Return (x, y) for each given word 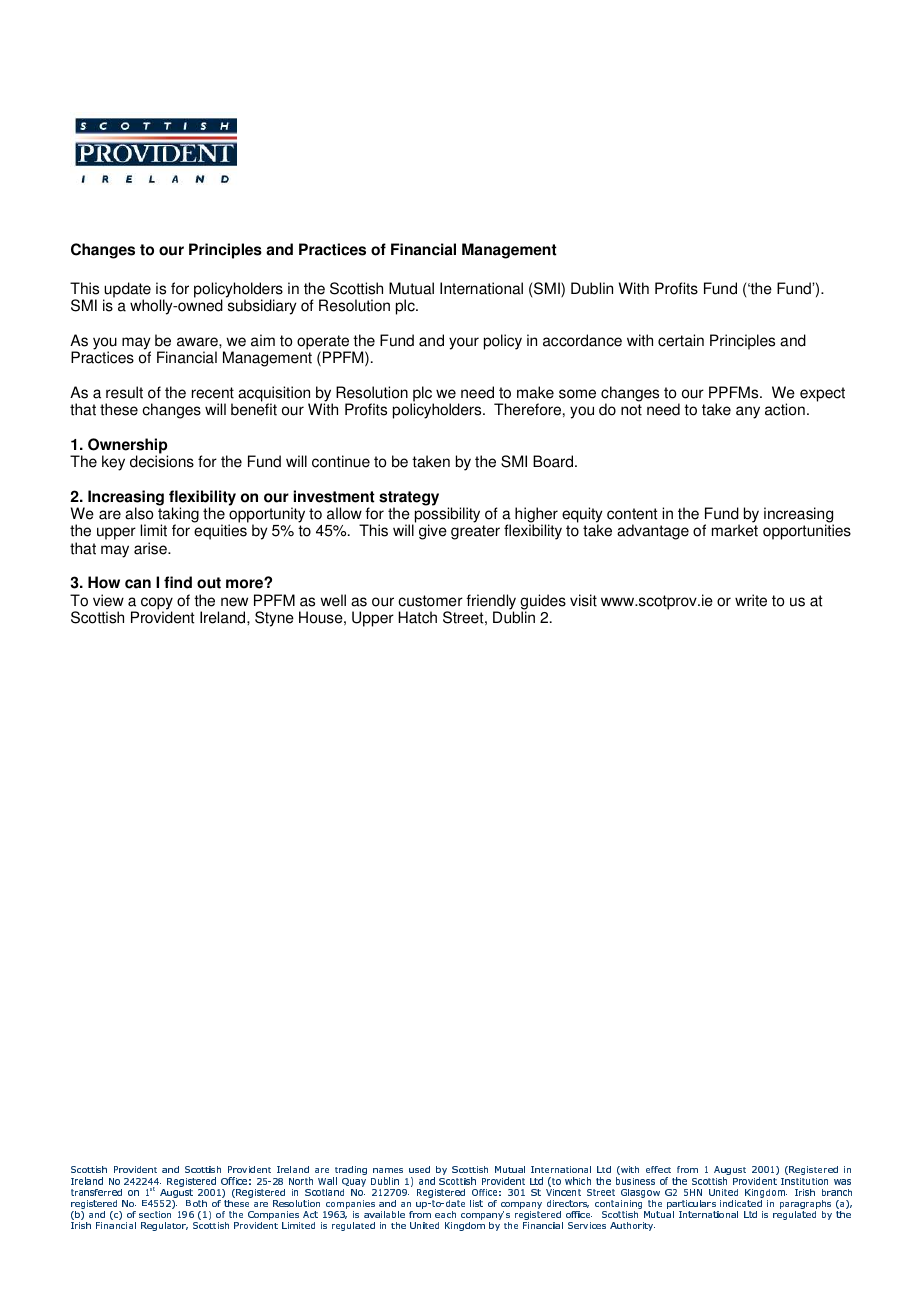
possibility (446, 516)
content (632, 514)
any (748, 412)
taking (178, 516)
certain (681, 340)
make (535, 392)
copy (157, 604)
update (127, 291)
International (481, 288)
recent (213, 393)
